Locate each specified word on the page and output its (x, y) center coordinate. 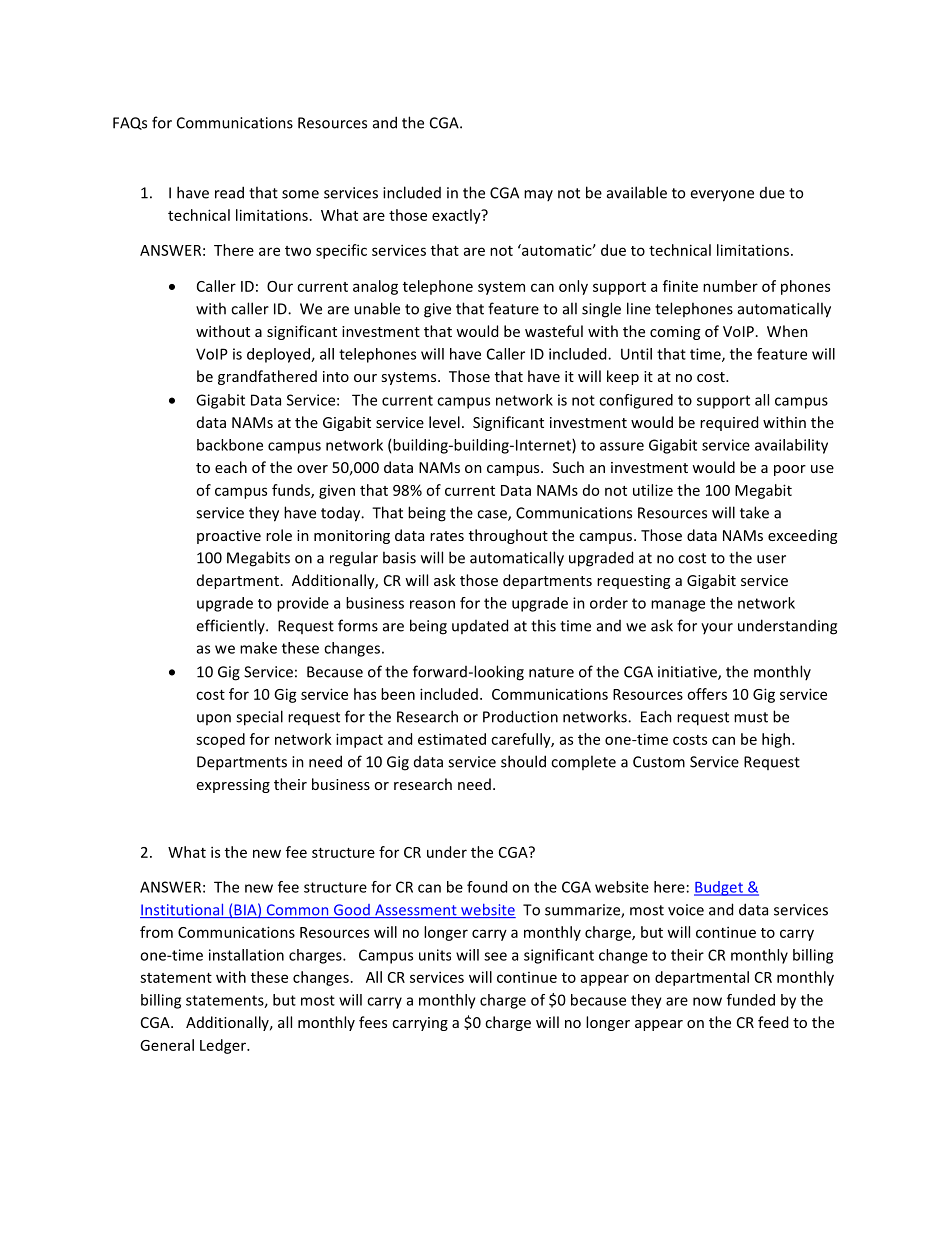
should (523, 761)
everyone (722, 196)
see (495, 956)
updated (480, 626)
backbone (230, 445)
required (729, 423)
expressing (233, 786)
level (444, 422)
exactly (457, 216)
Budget (719, 888)
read (229, 192)
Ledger (224, 1046)
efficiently (231, 626)
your (717, 628)
